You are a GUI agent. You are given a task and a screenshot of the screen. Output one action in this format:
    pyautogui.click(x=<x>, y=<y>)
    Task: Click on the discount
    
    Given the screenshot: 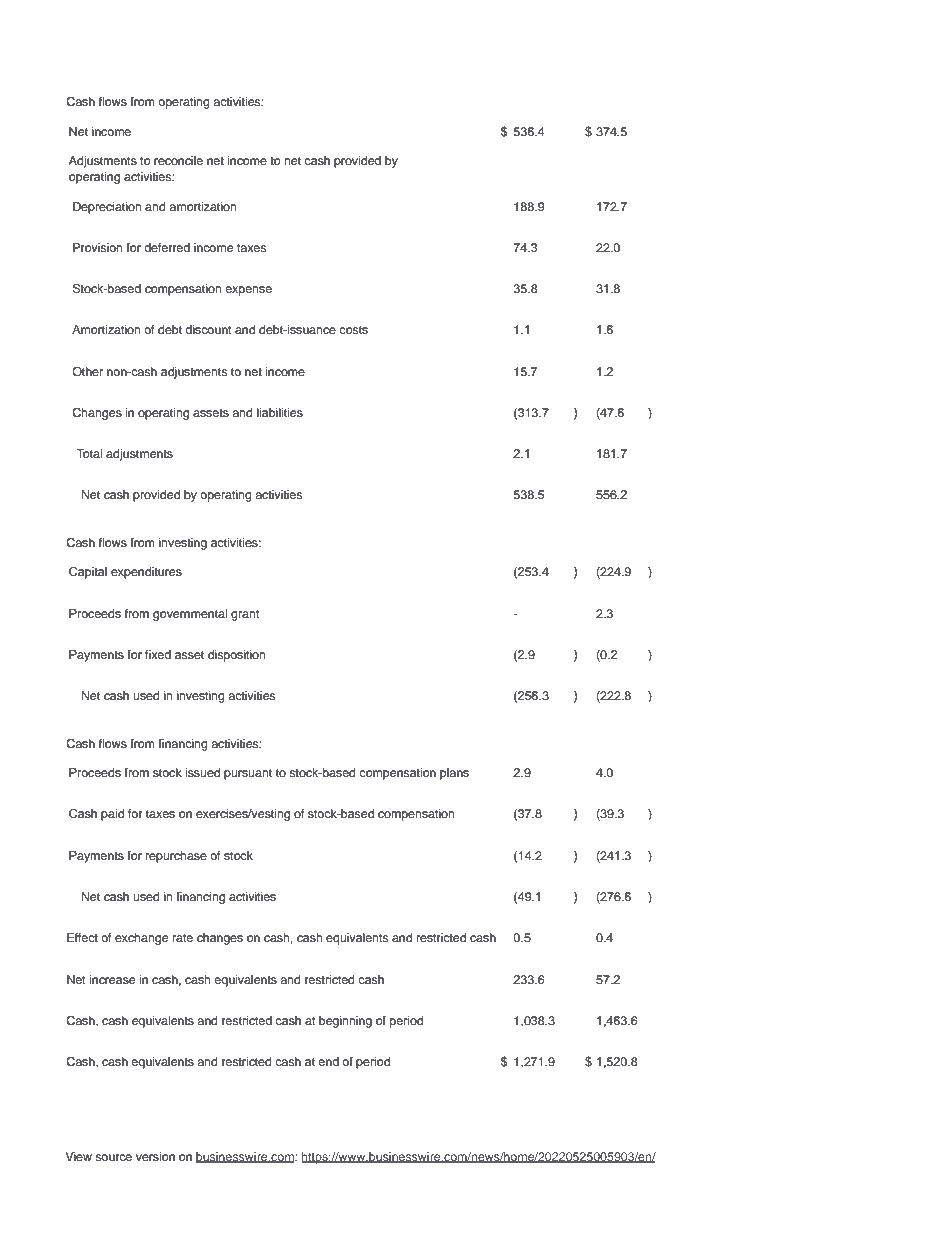 What is the action you would take?
    pyautogui.click(x=208, y=329)
